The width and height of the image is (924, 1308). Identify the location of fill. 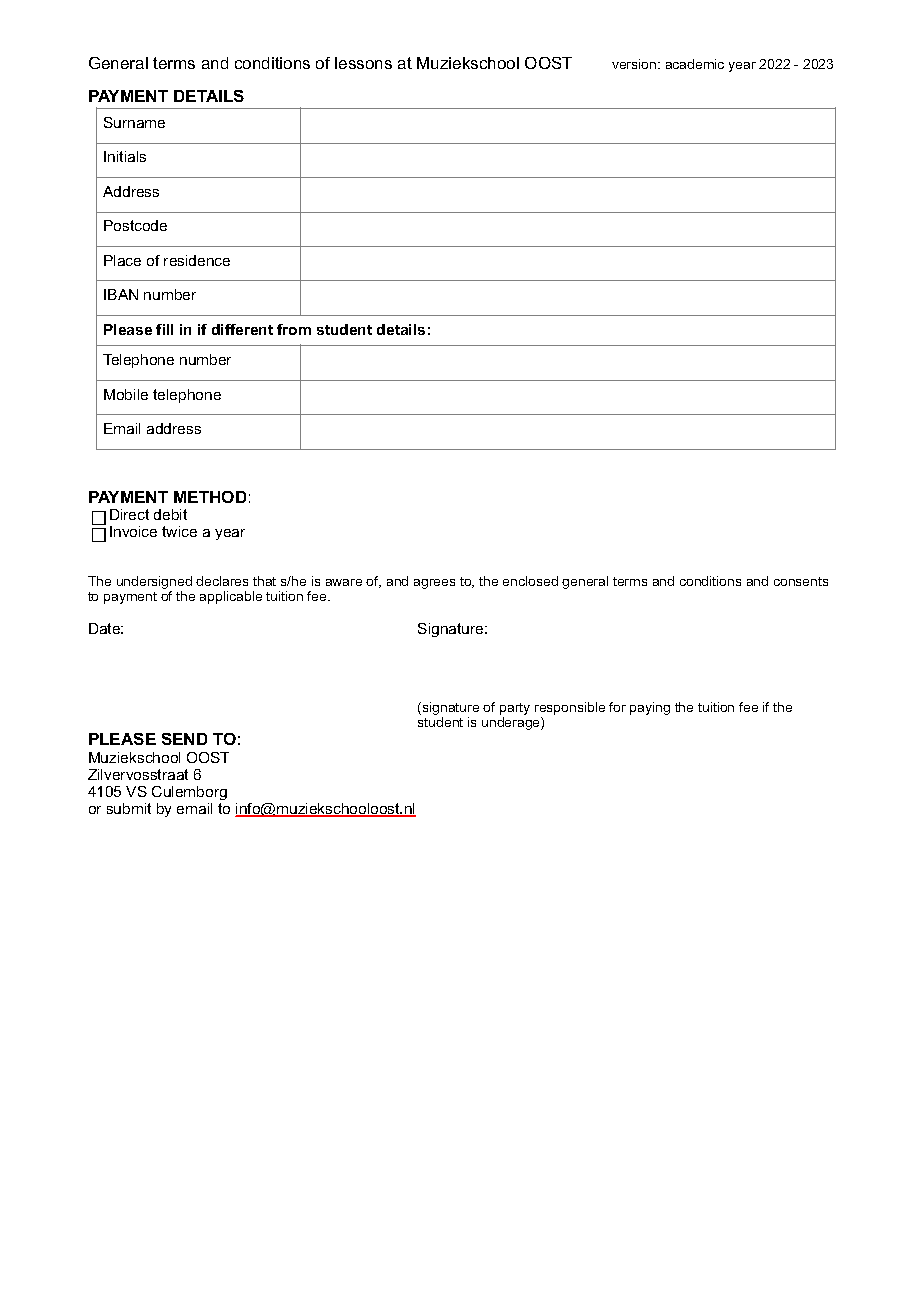
(164, 329).
